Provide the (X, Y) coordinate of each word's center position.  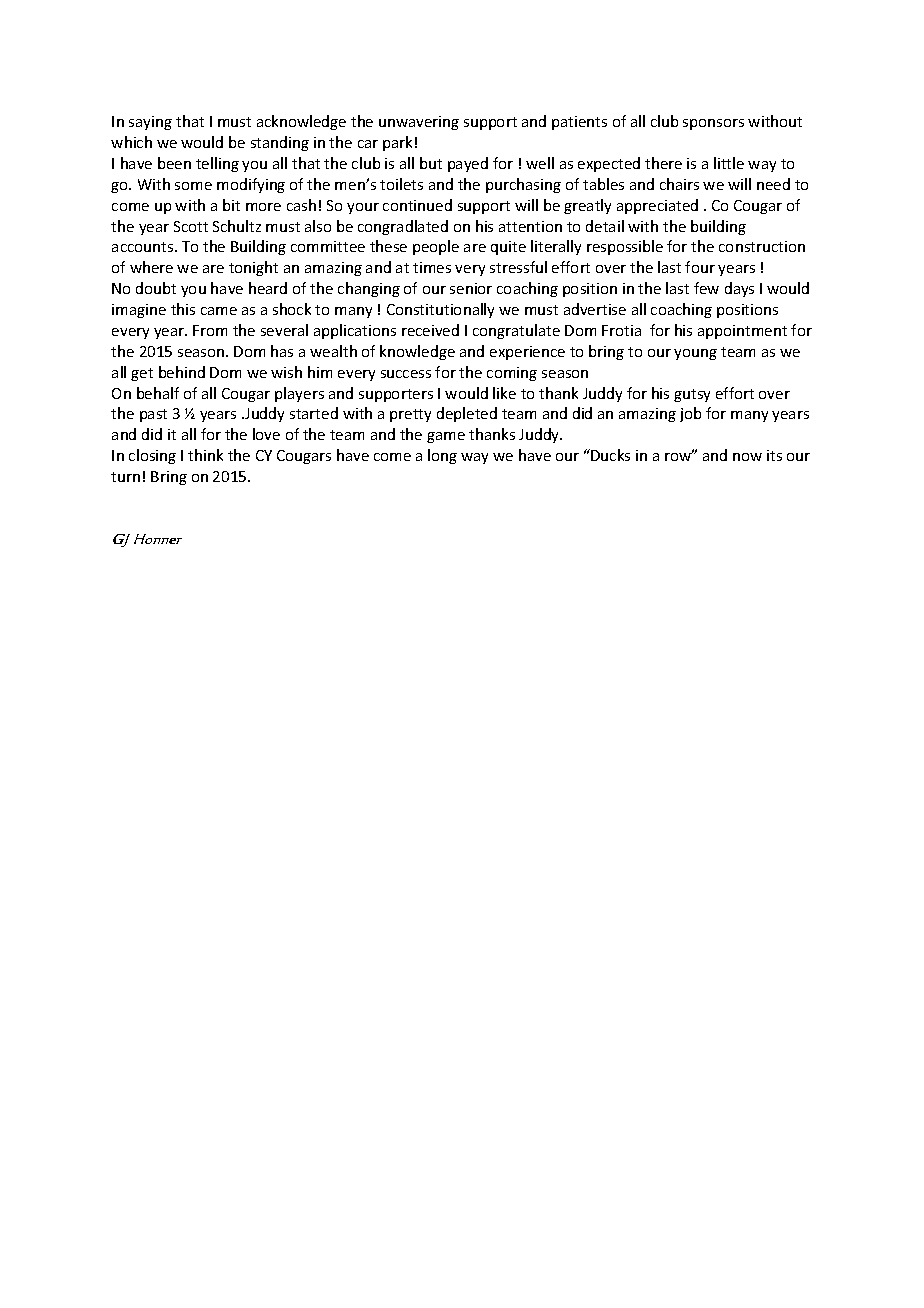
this (183, 309)
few (706, 288)
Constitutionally (440, 310)
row (679, 456)
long (442, 456)
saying (150, 123)
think (205, 455)
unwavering (419, 123)
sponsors (713, 124)
